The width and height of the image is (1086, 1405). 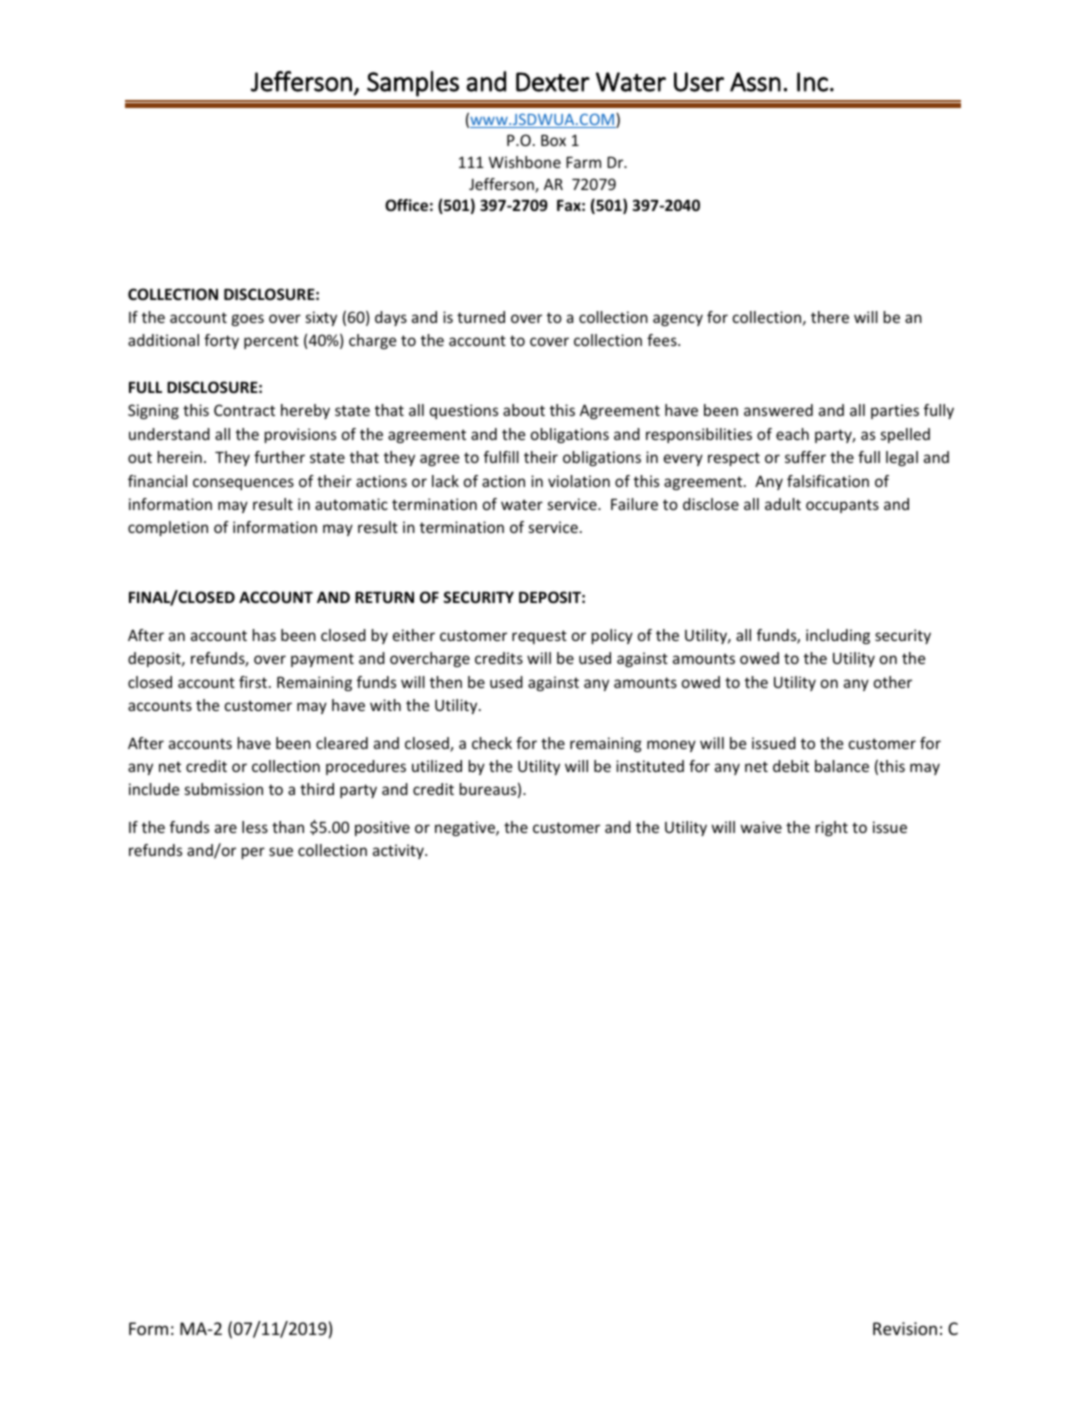 I want to click on debit, so click(x=791, y=766).
